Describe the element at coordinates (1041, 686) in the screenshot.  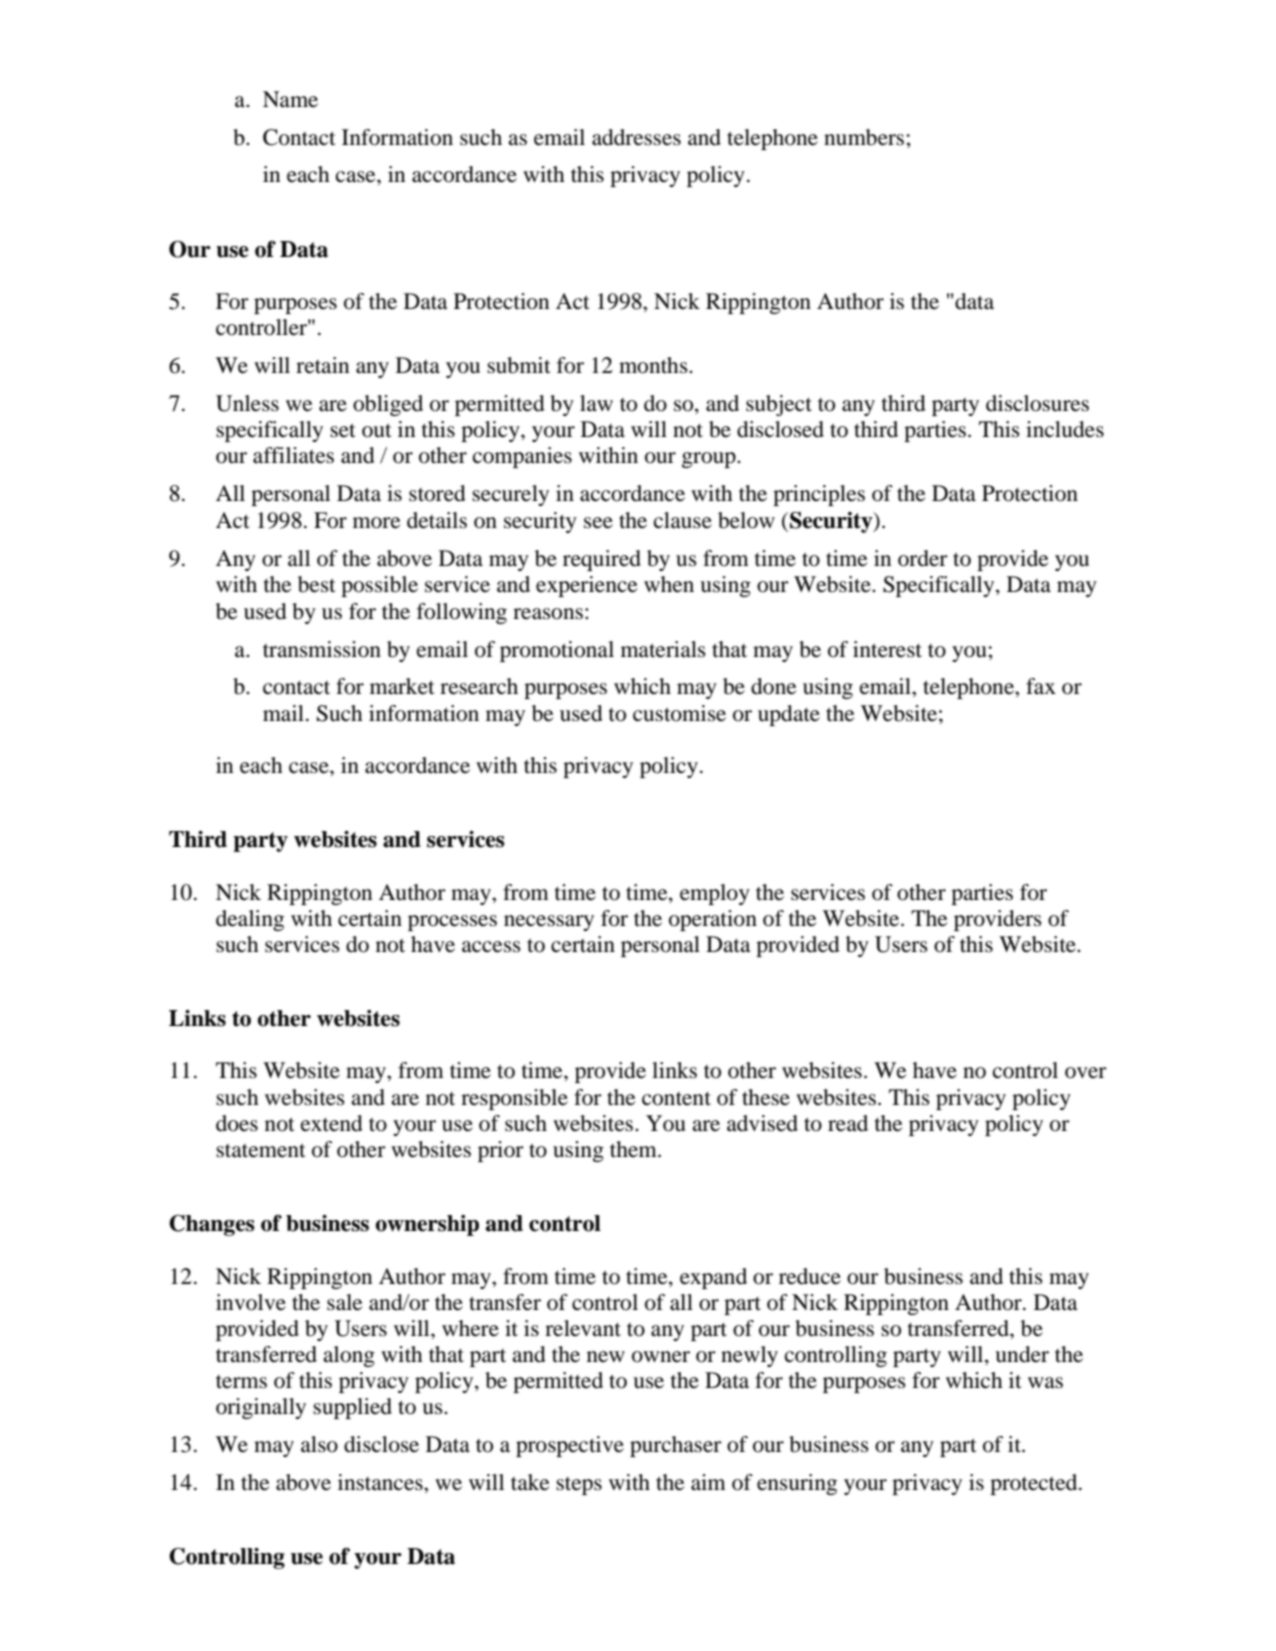
I see `fax` at that location.
